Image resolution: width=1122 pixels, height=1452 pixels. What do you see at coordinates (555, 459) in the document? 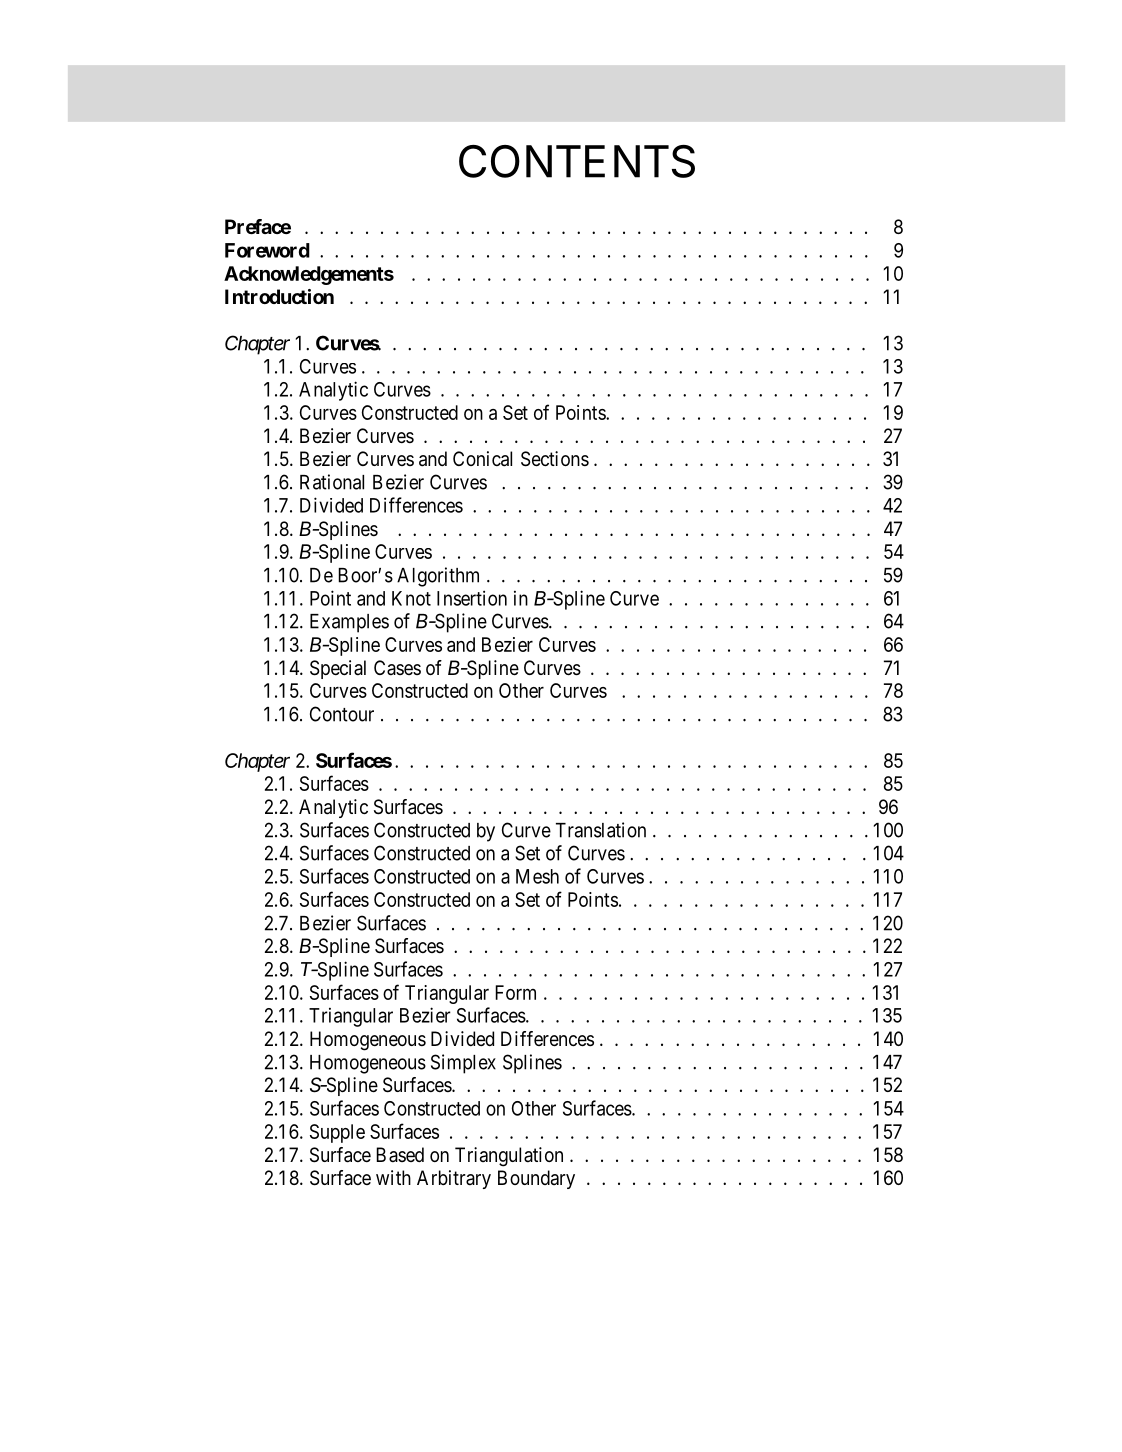
I see `Sections` at bounding box center [555, 459].
